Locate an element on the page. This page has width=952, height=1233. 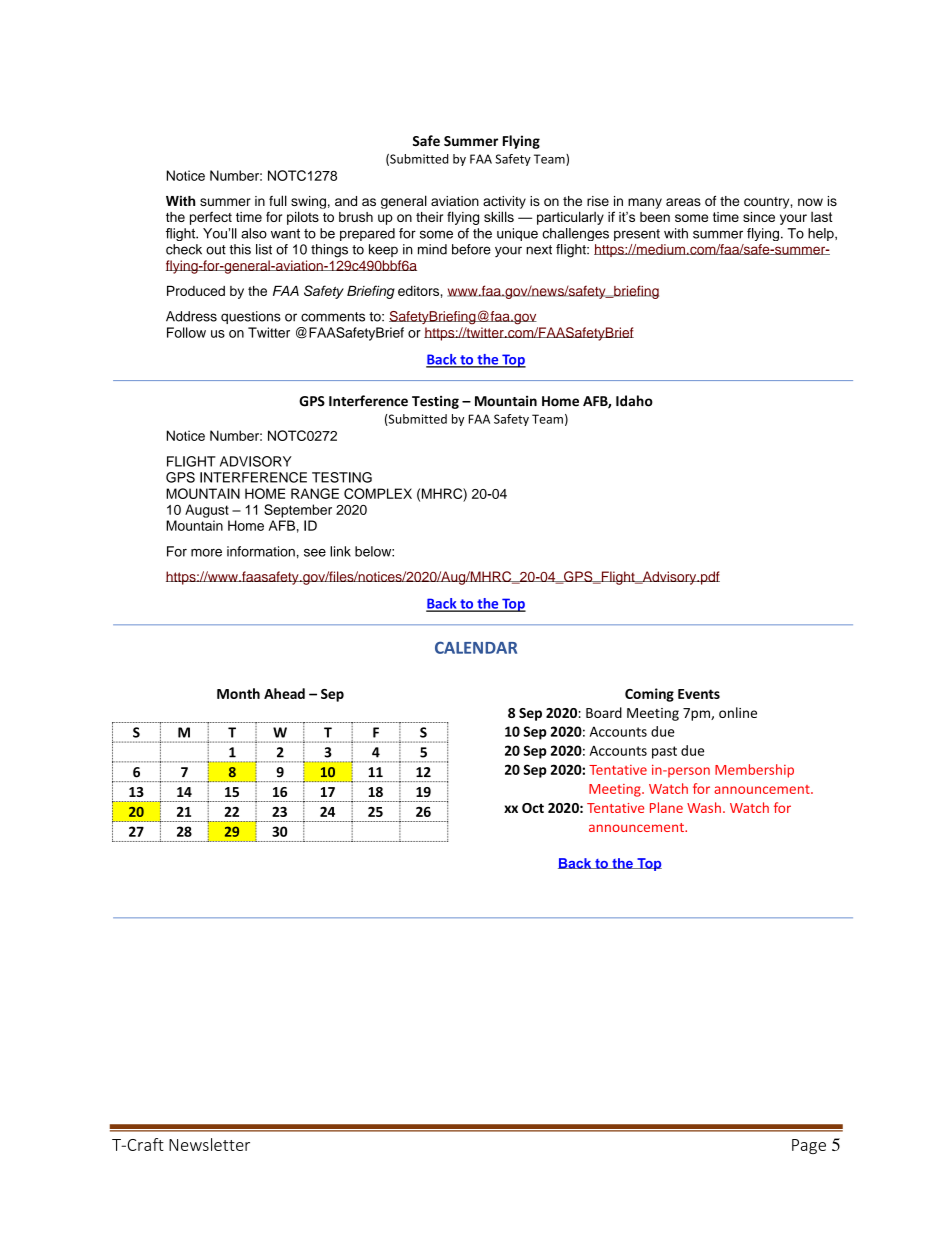
Page is located at coordinates (809, 1146).
